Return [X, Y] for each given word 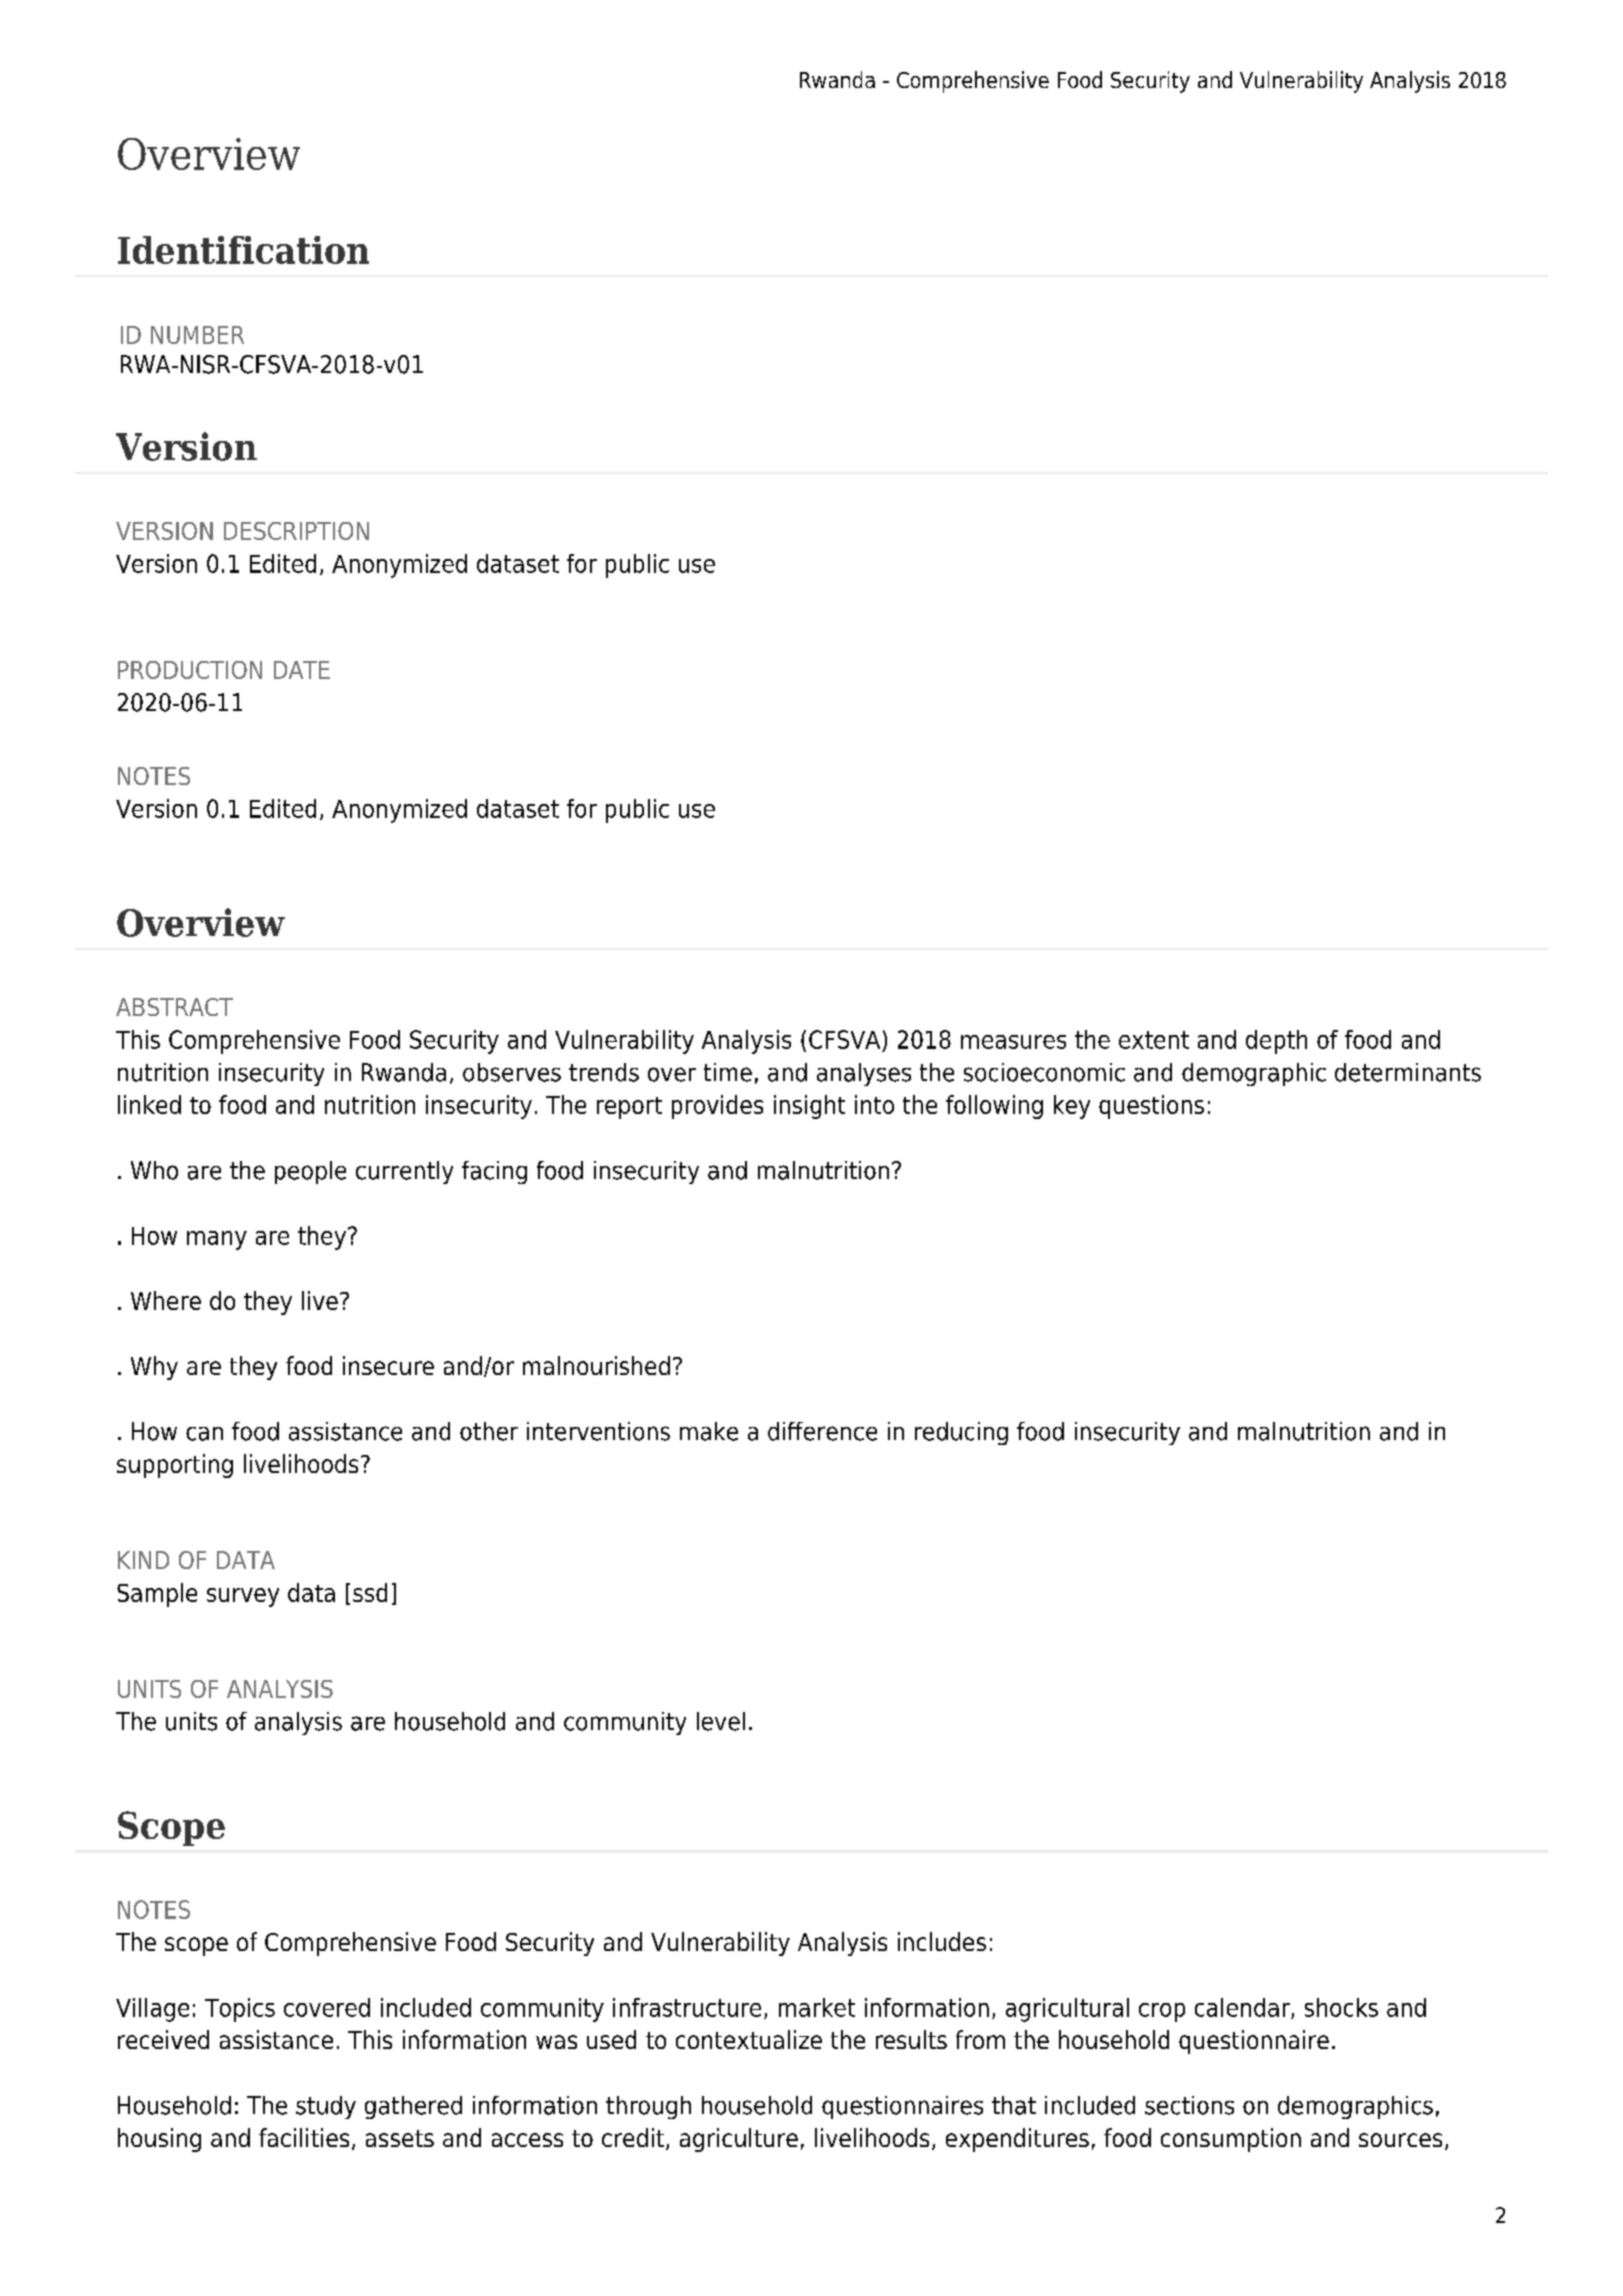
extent [1154, 1040]
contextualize [749, 2039]
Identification [243, 250]
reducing [961, 1433]
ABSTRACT [174, 1007]
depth [1276, 1042]
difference [822, 1431]
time [728, 1072]
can [204, 1434]
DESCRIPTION [296, 531]
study [326, 2107]
